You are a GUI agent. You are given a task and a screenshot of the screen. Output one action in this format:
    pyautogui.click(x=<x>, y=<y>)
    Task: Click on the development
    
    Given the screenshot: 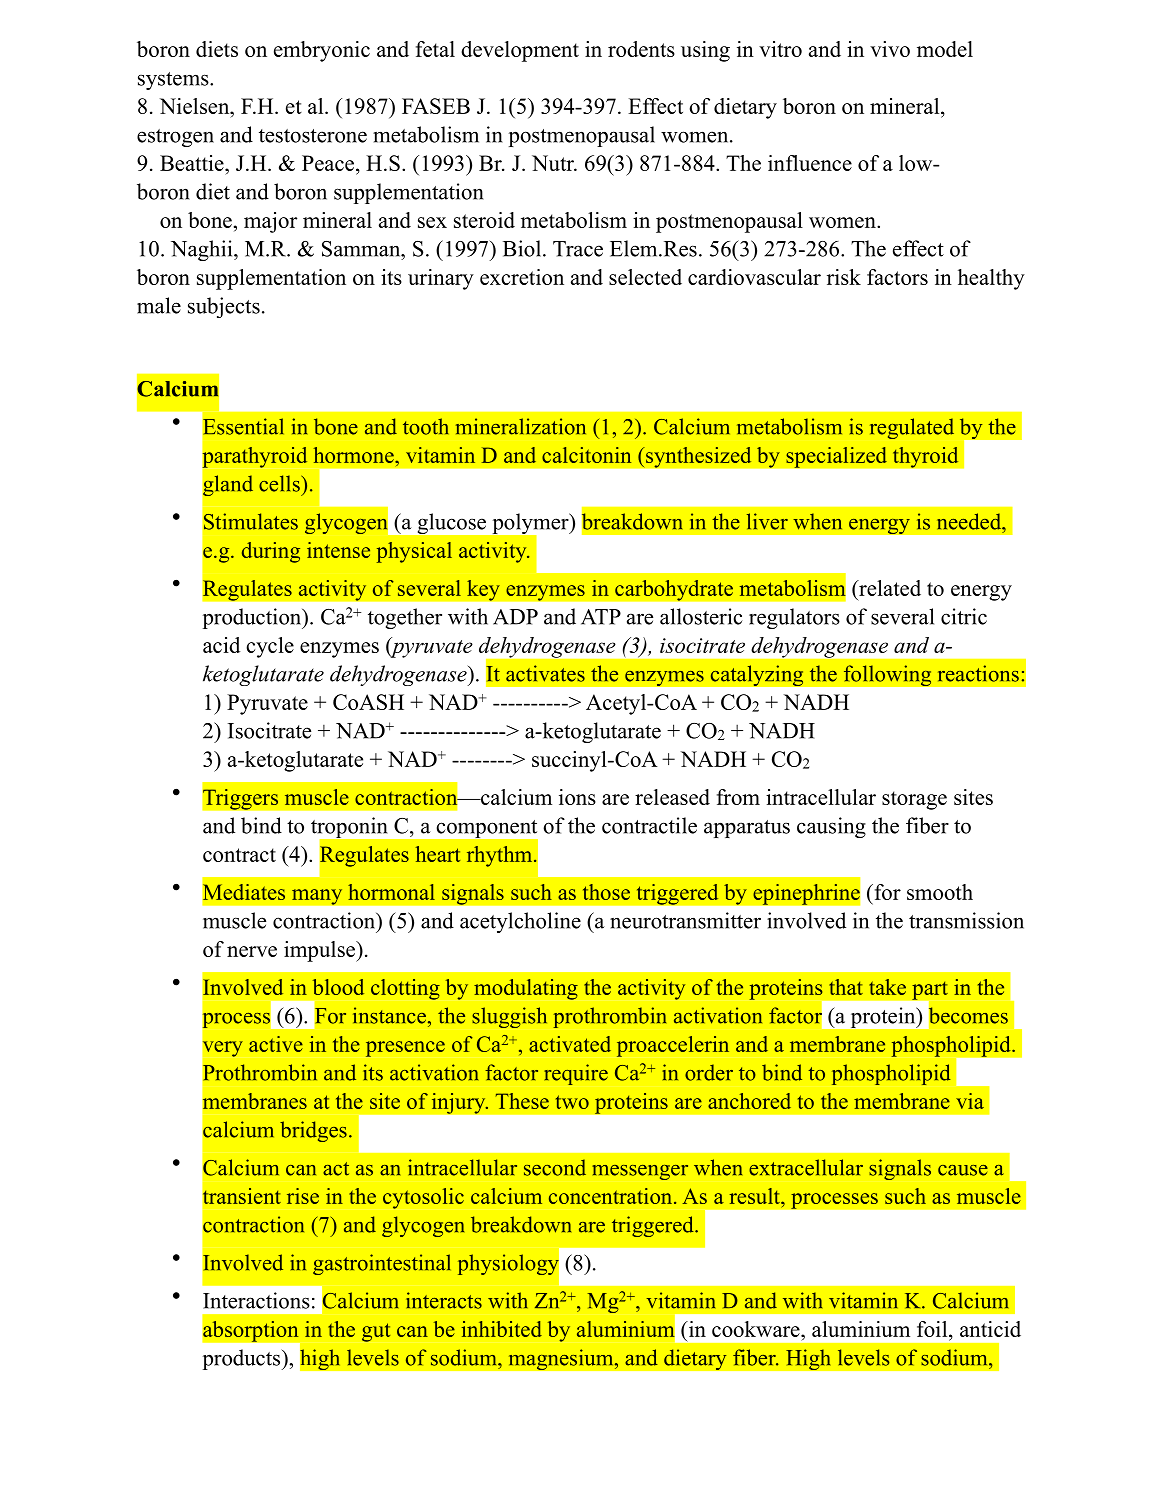 What is the action you would take?
    pyautogui.click(x=520, y=51)
